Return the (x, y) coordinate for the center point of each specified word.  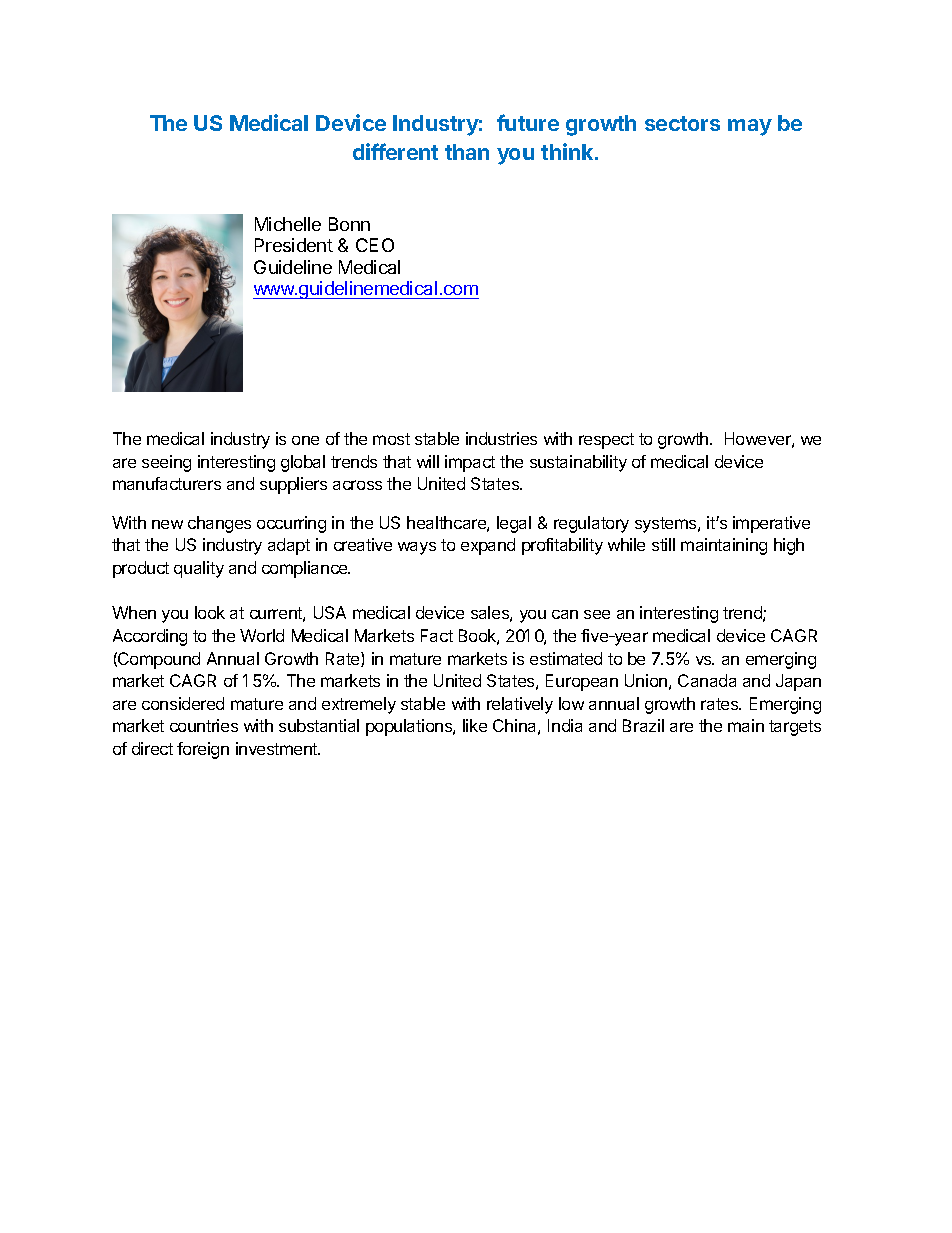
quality (199, 569)
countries (204, 725)
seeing (166, 463)
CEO (375, 245)
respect (606, 441)
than (467, 152)
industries (501, 438)
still (663, 544)
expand (488, 546)
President (294, 245)
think (568, 151)
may (750, 127)
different (395, 151)
